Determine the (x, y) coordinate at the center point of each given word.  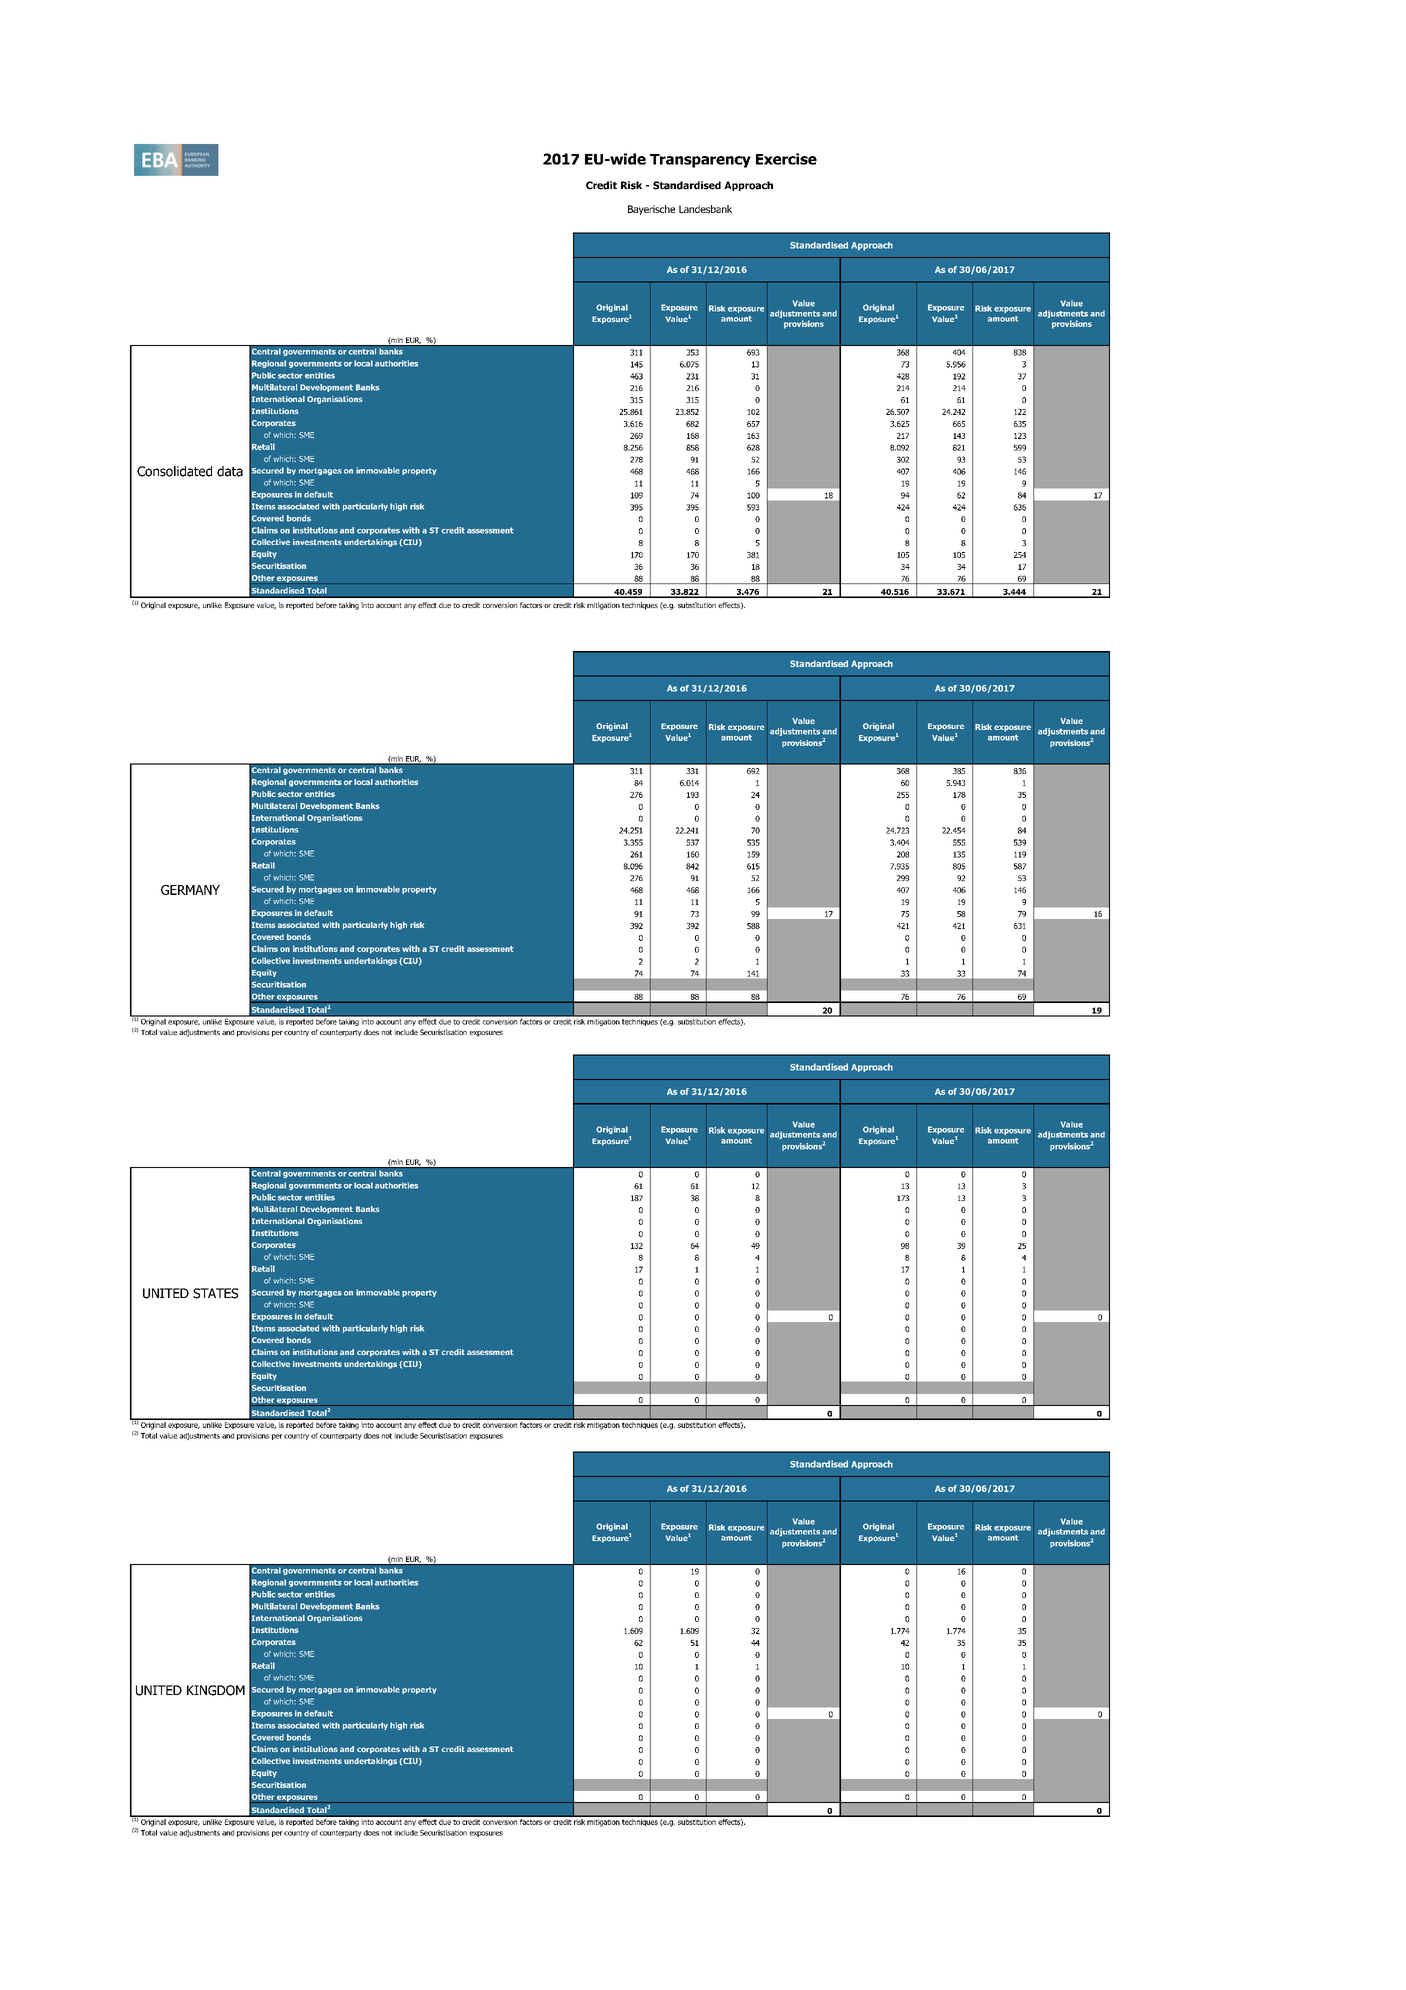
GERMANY (190, 890)
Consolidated (174, 471)
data (230, 471)
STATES (215, 1293)
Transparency (700, 161)
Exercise (786, 159)
